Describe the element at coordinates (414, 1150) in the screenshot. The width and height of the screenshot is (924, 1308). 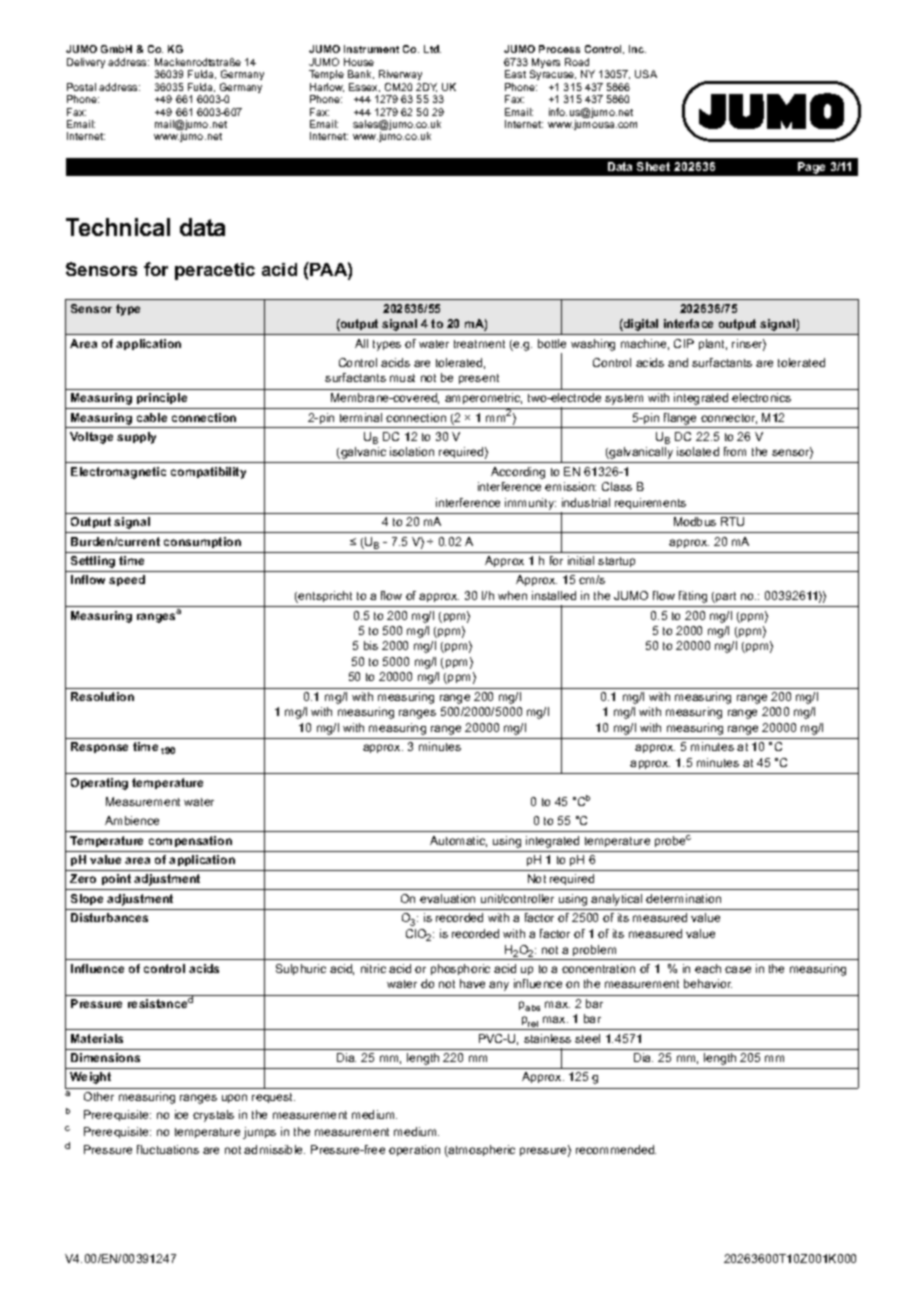
I see `operation` at that location.
